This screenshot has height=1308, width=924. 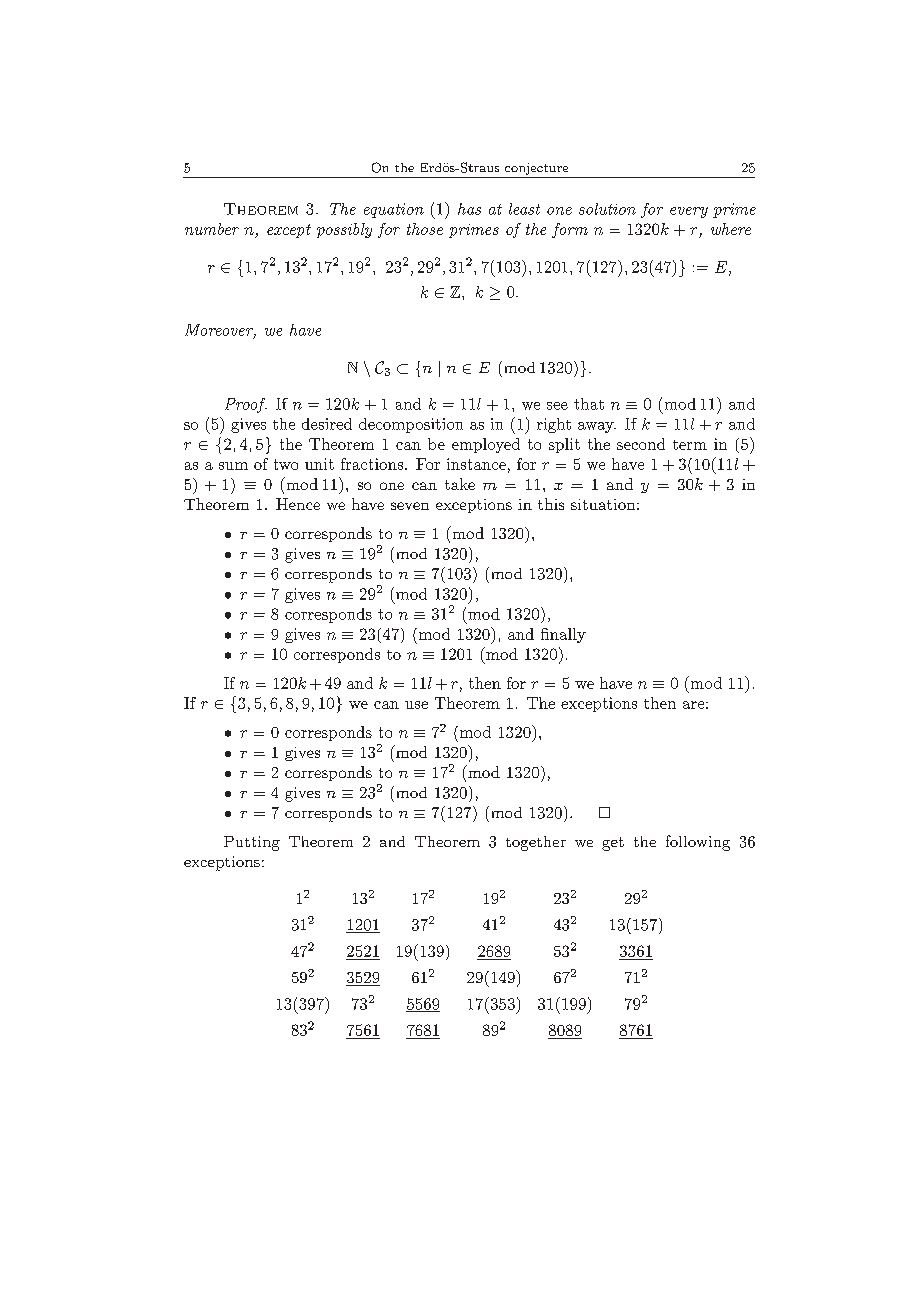 What do you see at coordinates (212, 229) in the screenshot?
I see `number` at bounding box center [212, 229].
